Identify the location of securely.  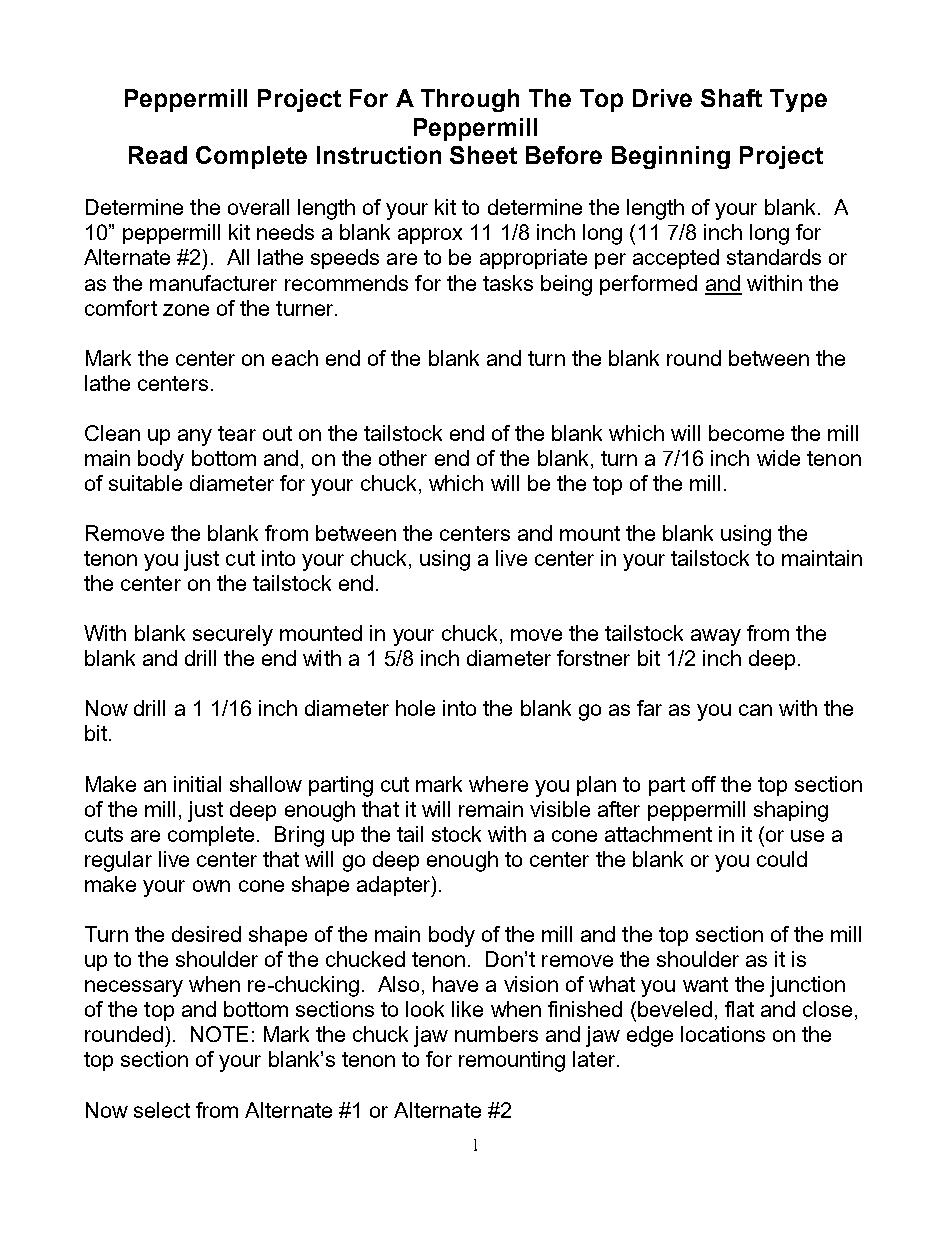
(233, 635).
